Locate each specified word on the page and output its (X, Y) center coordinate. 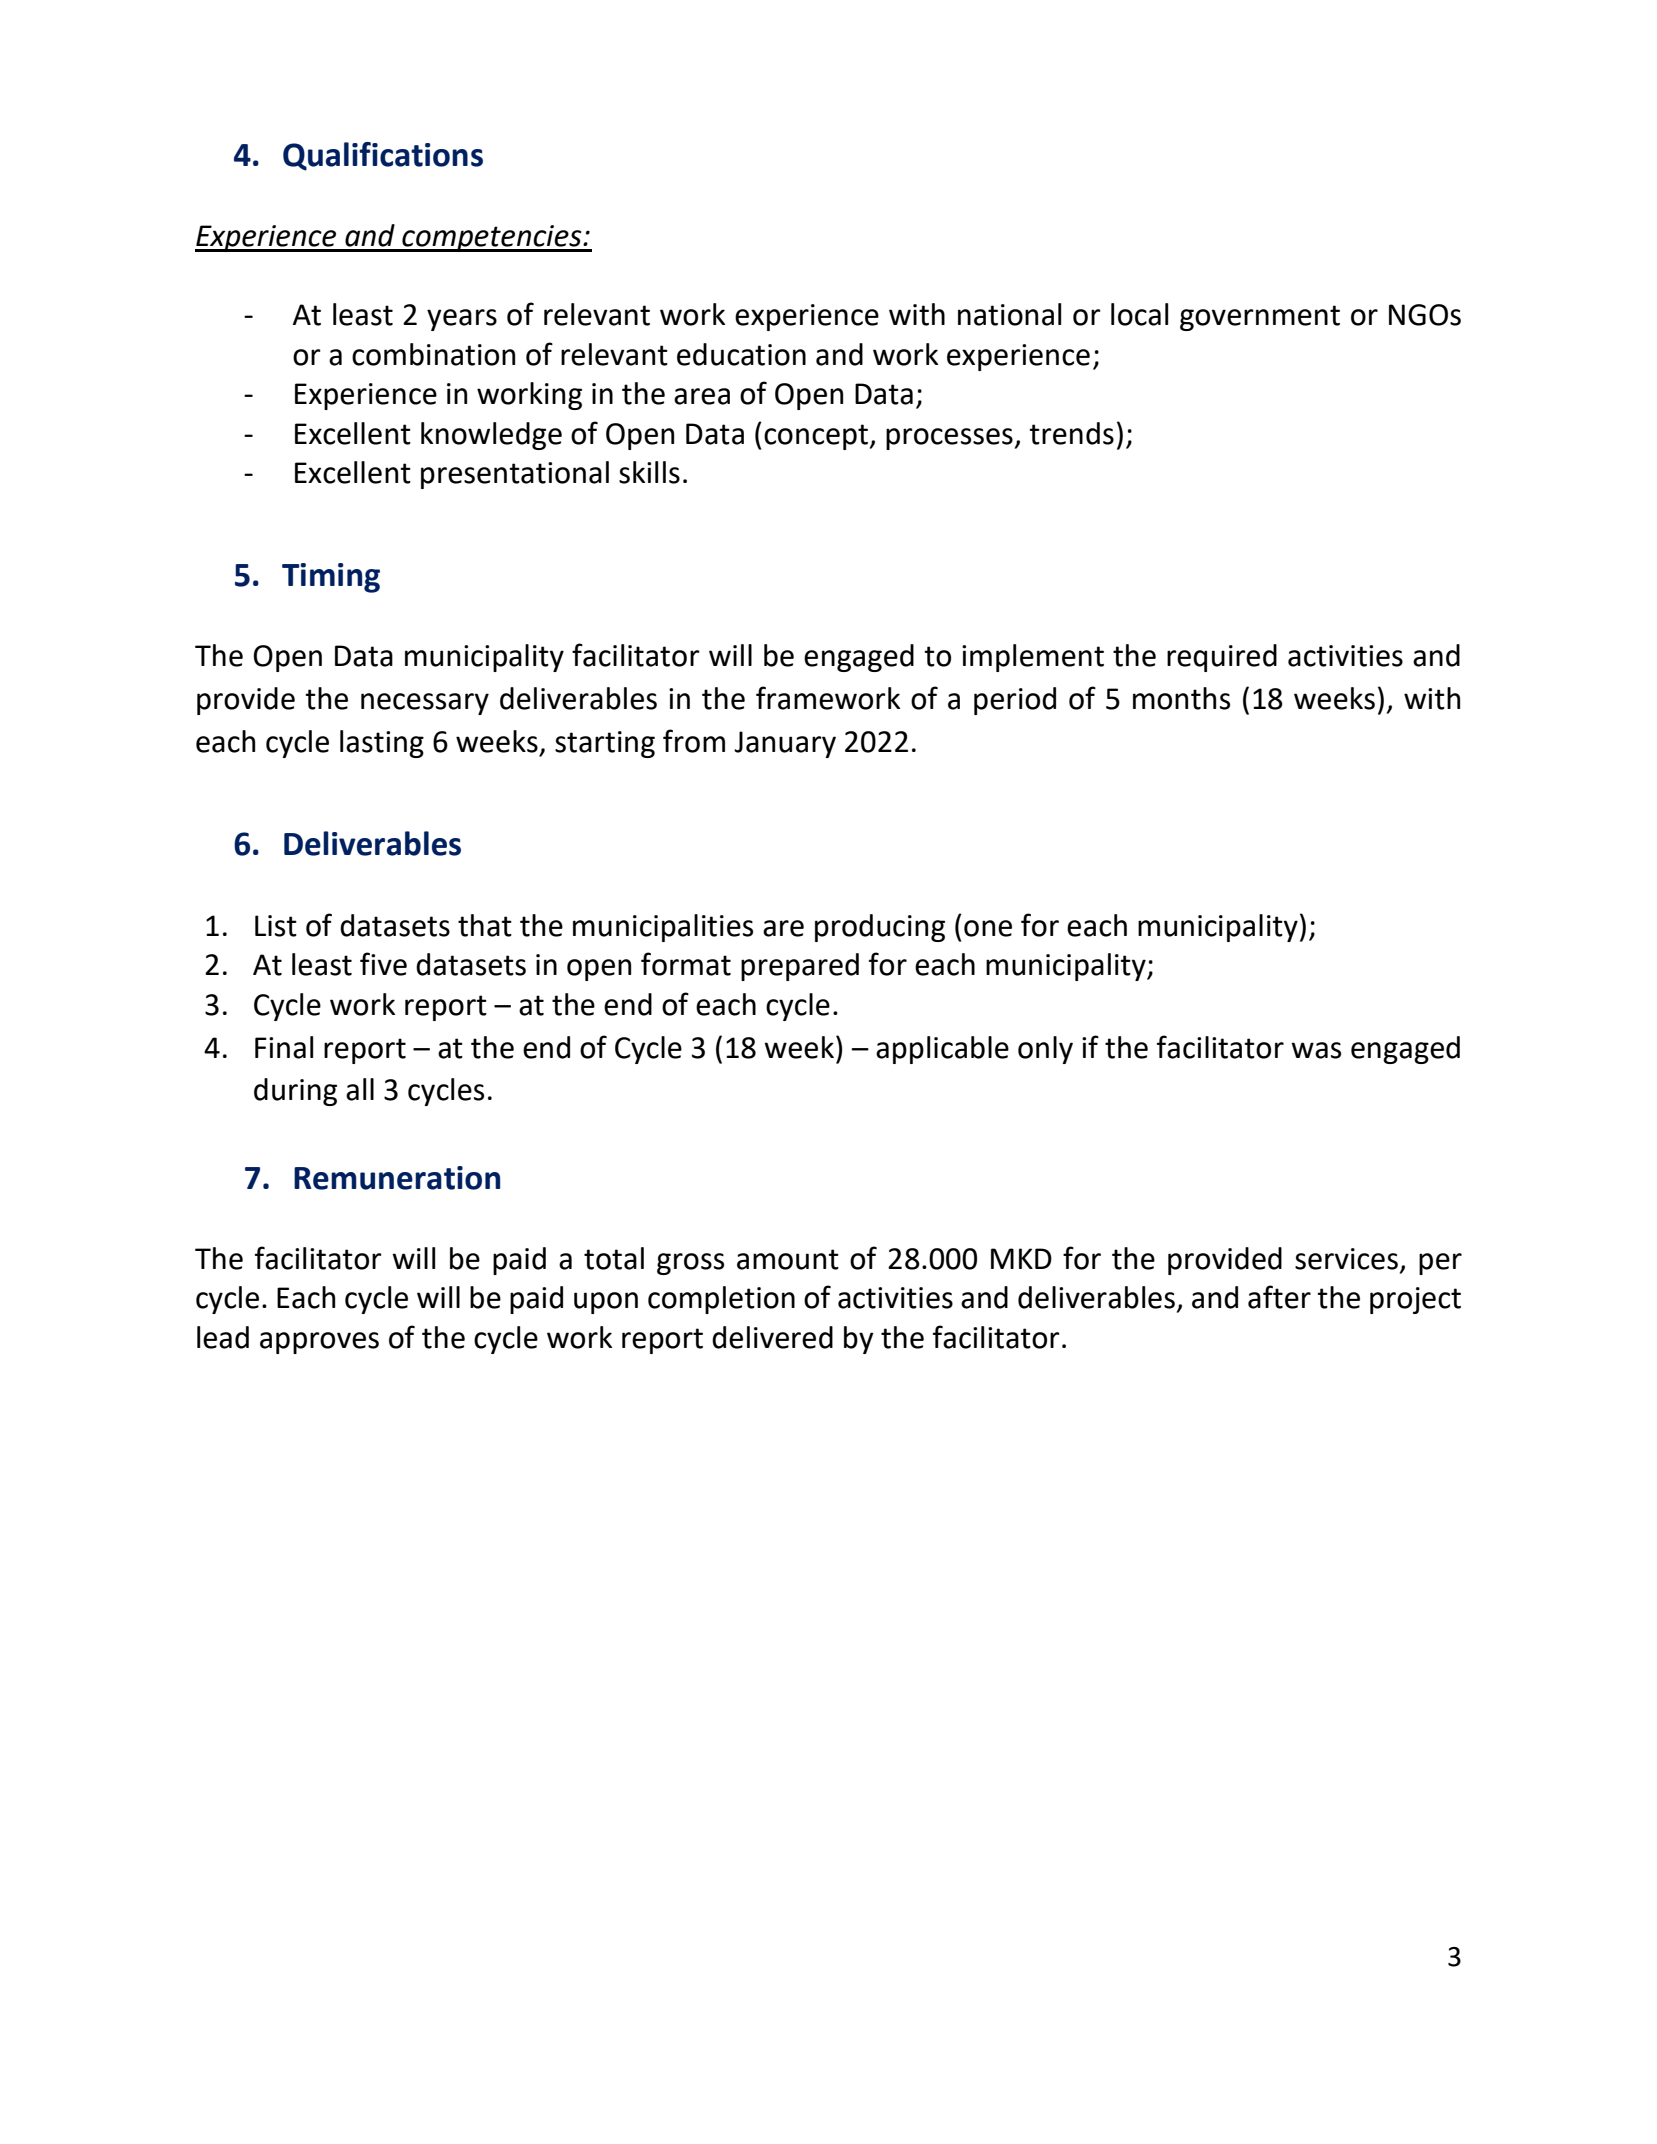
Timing (331, 578)
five (383, 964)
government (1260, 318)
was (1316, 1050)
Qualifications (383, 156)
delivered (772, 1337)
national (1009, 314)
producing (880, 928)
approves (319, 1343)
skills (649, 472)
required (1222, 658)
